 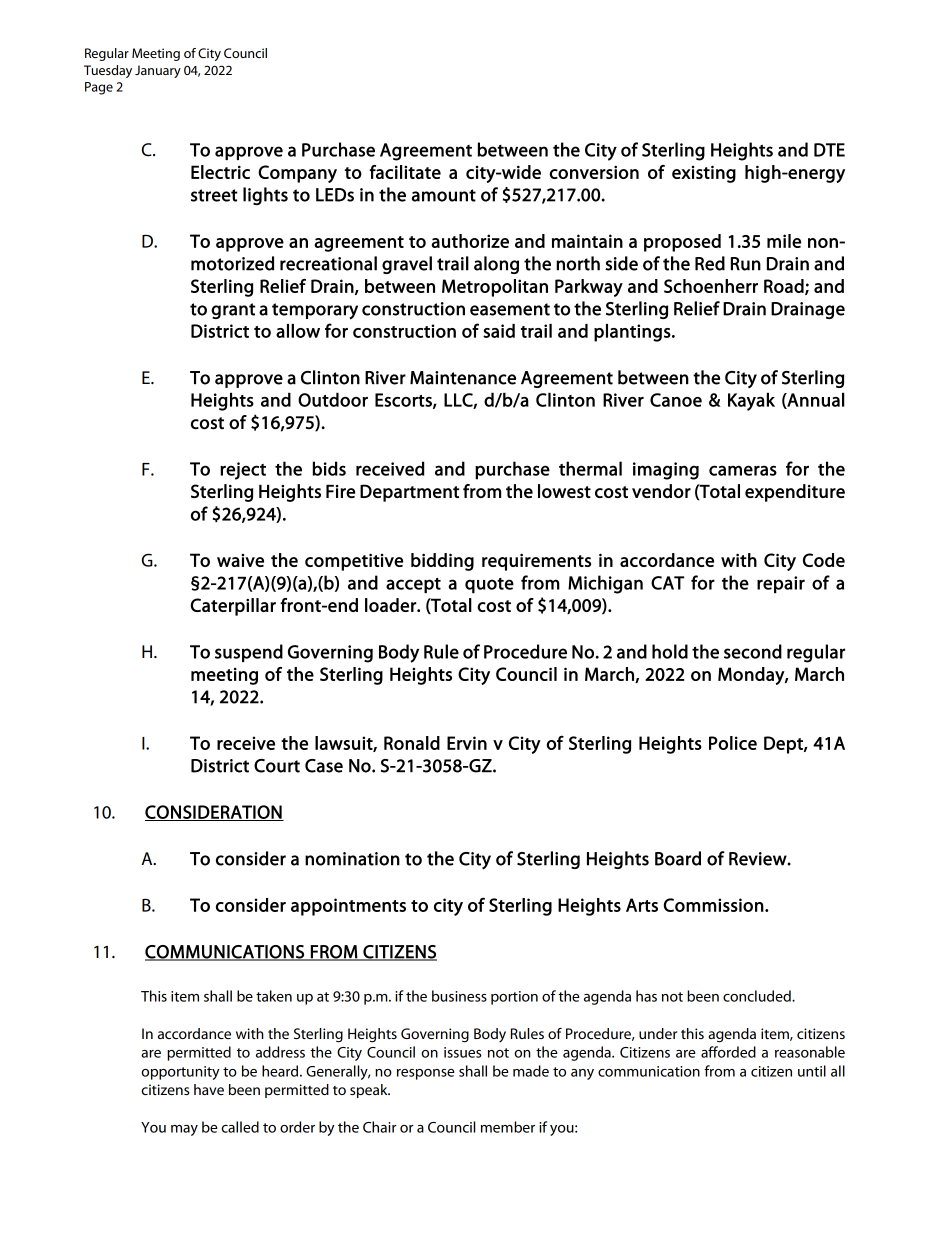 What do you see at coordinates (233, 607) in the page?
I see `Caterpillar` at bounding box center [233, 607].
